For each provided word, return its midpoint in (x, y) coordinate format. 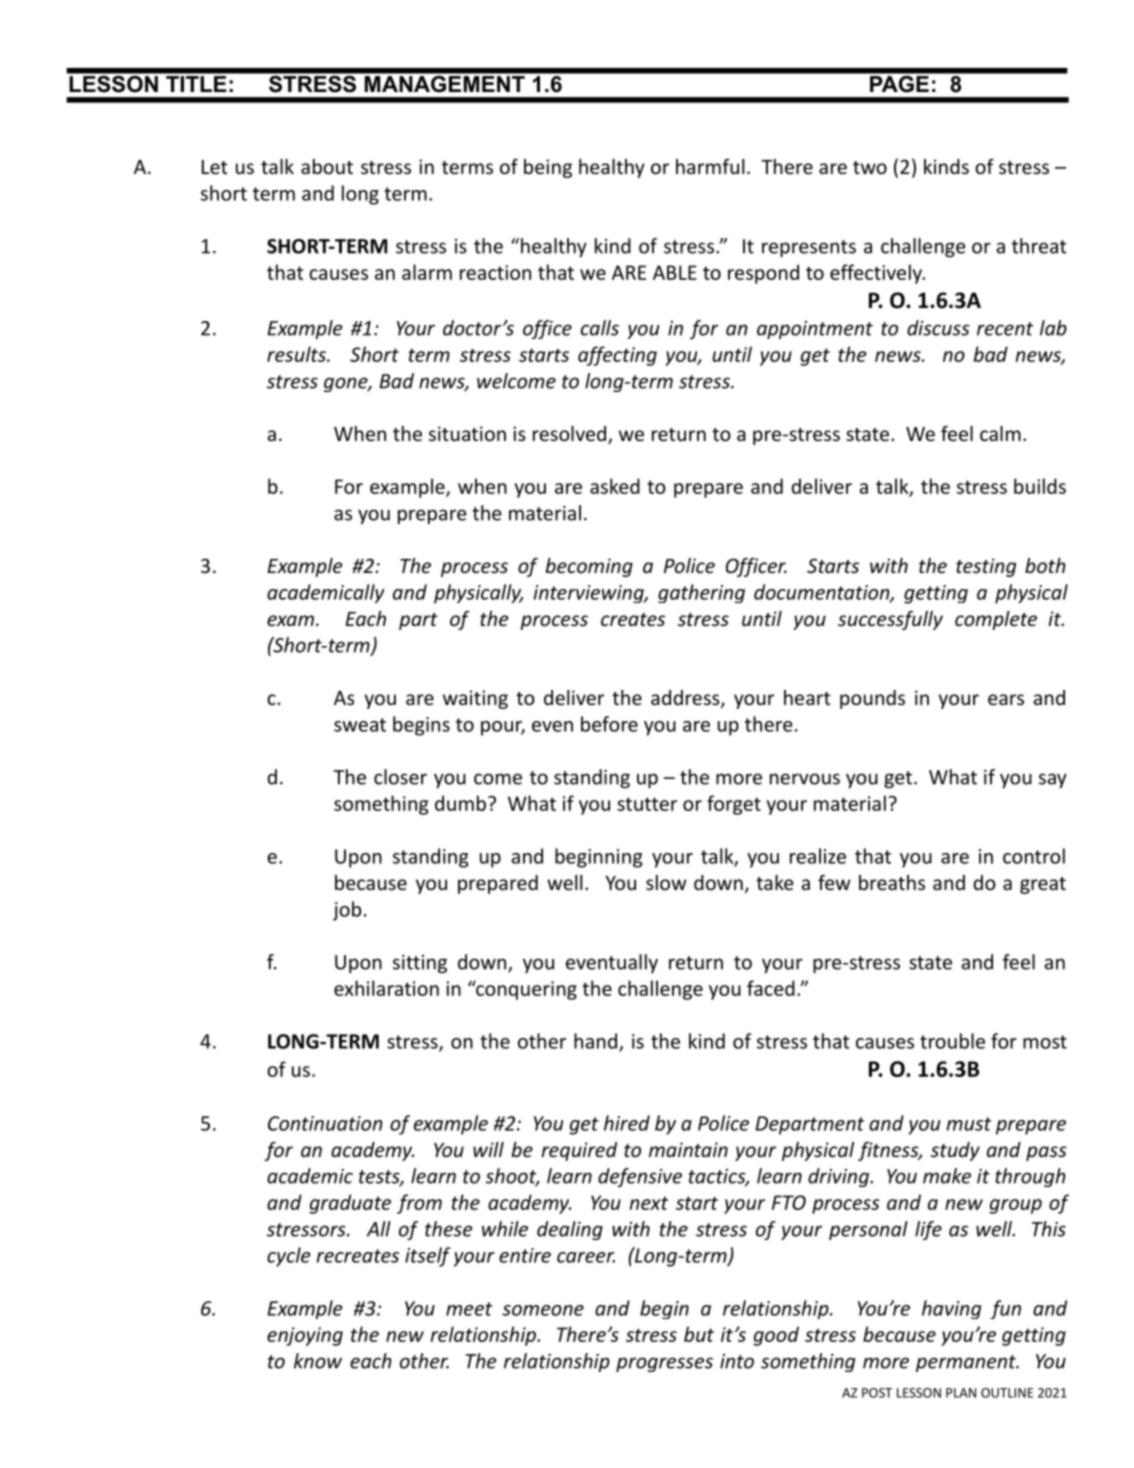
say (1053, 781)
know (318, 1361)
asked (615, 486)
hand (597, 1042)
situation (467, 433)
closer (400, 777)
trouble (952, 1041)
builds (1040, 486)
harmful (710, 166)
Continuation (325, 1123)
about (327, 166)
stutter (647, 804)
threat (1039, 246)
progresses (664, 1364)
